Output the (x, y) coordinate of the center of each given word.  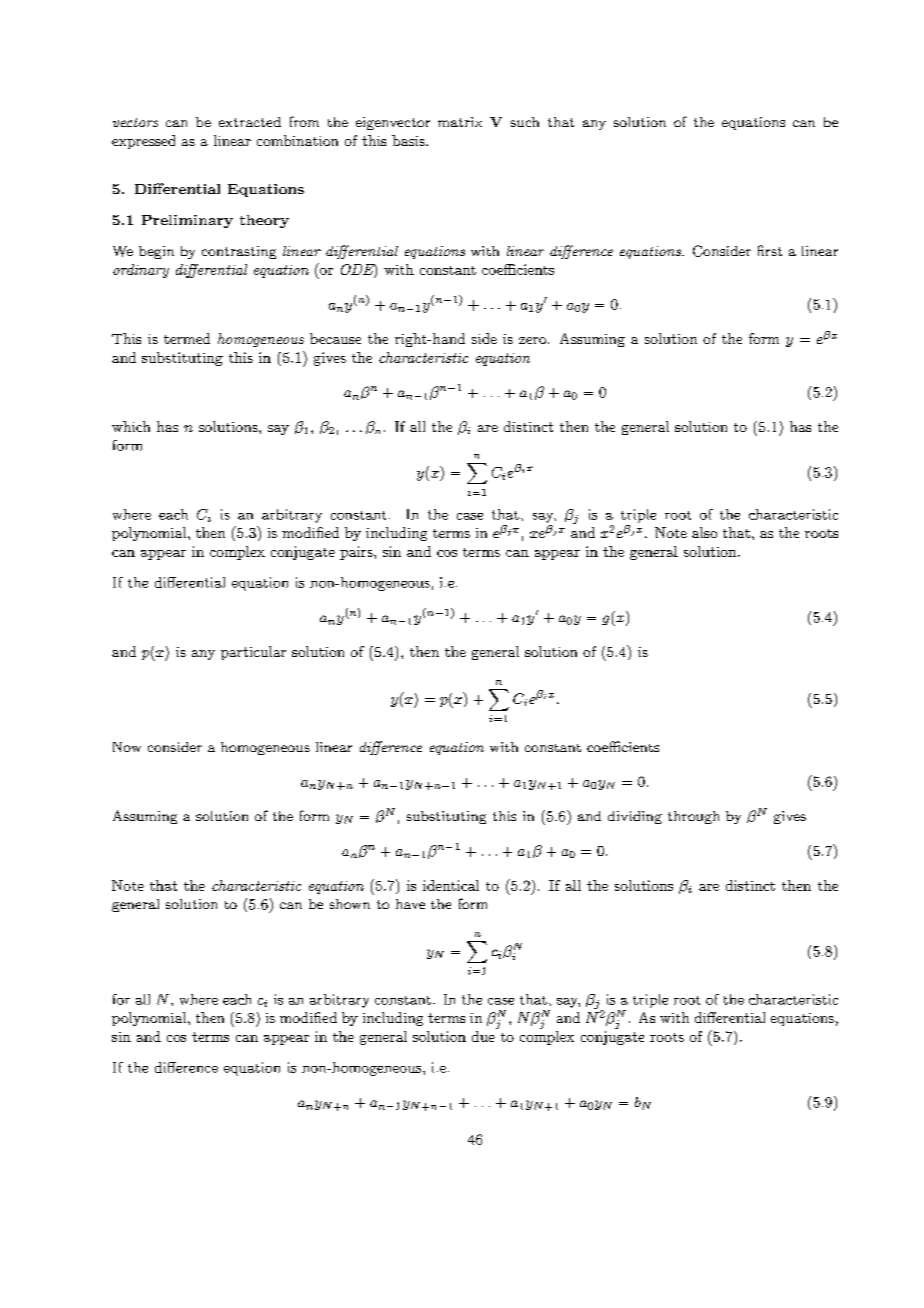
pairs (357, 553)
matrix (460, 122)
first (770, 250)
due (484, 1035)
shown (350, 904)
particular (253, 653)
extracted (250, 122)
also (704, 532)
